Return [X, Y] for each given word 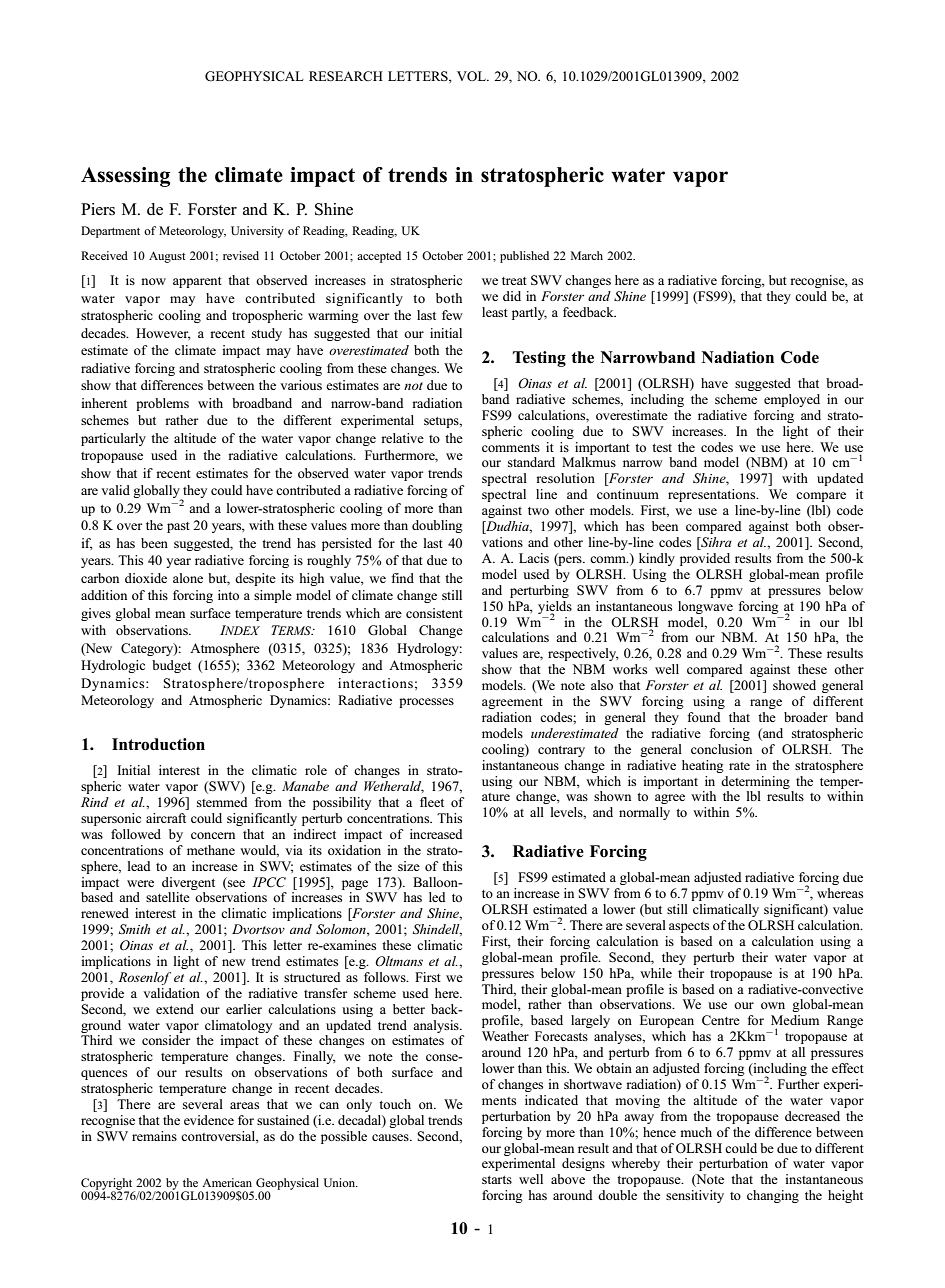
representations [713, 495]
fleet [432, 802]
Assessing [125, 177]
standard [531, 462]
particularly [113, 439]
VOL [472, 76]
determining [755, 782]
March [587, 255]
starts [497, 1180]
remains [154, 1136]
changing [773, 1196]
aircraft [166, 818]
